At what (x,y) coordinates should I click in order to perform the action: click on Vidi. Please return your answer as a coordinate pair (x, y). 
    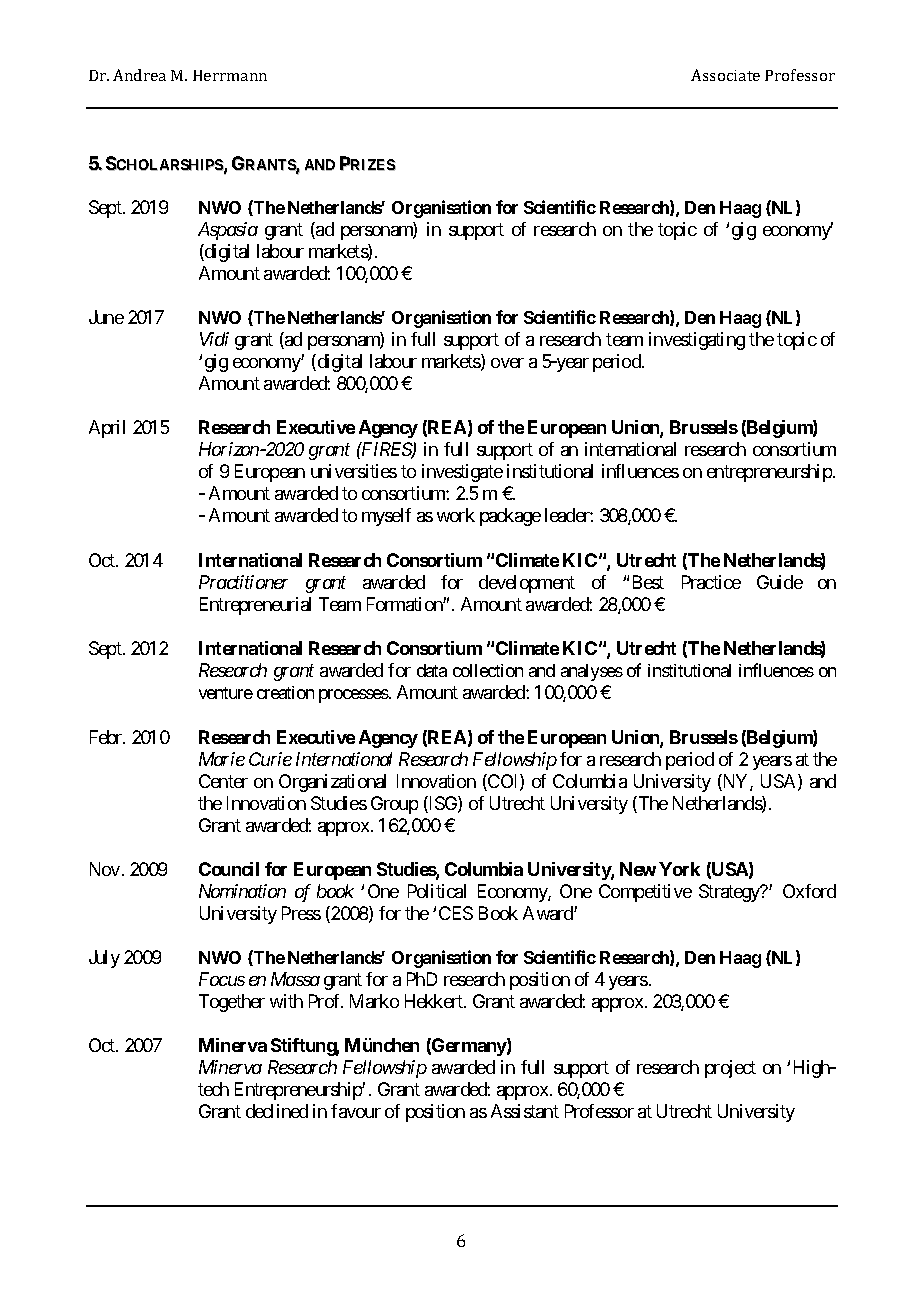
    Looking at the image, I should click on (214, 339).
